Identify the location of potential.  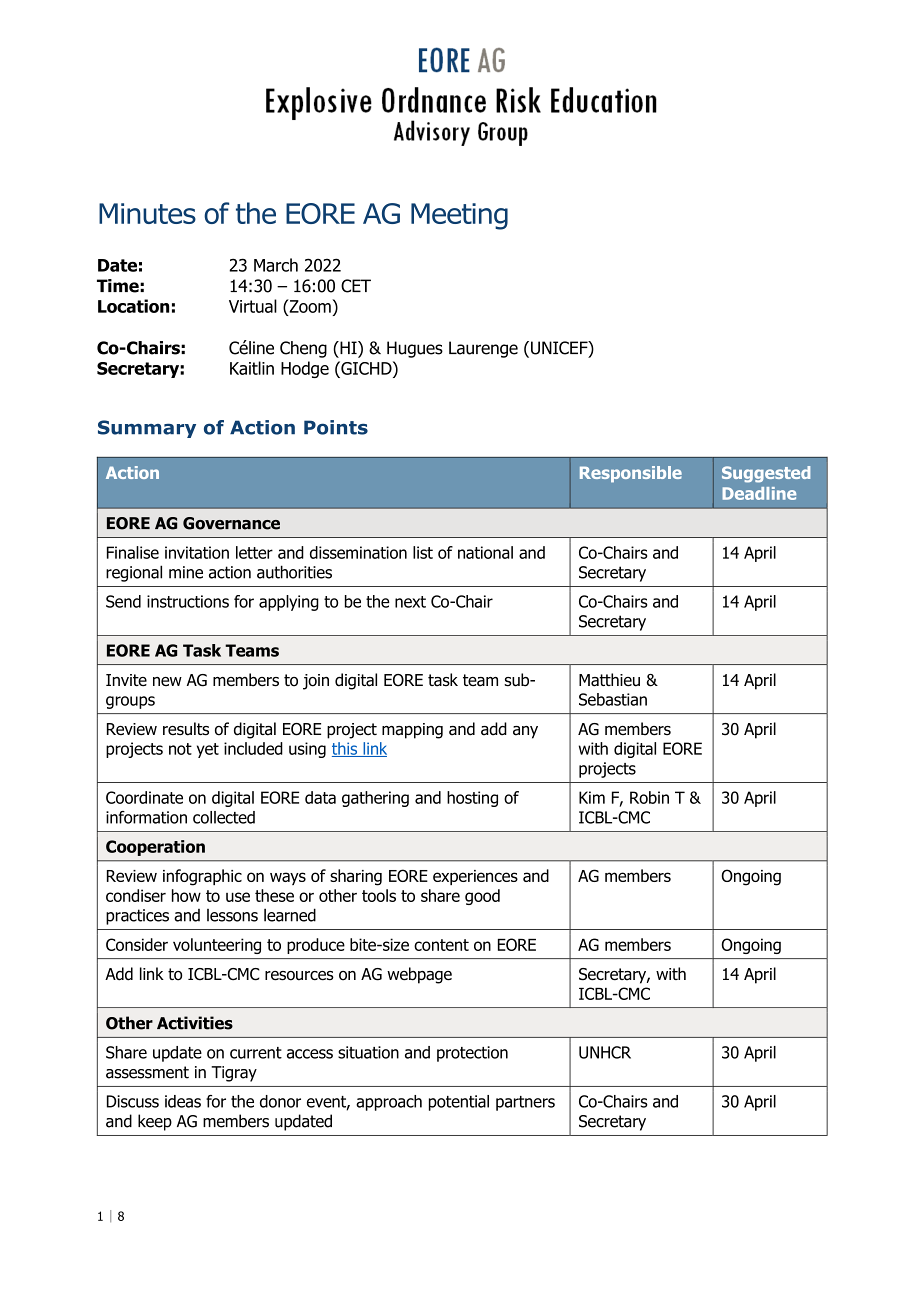
(459, 1103).
